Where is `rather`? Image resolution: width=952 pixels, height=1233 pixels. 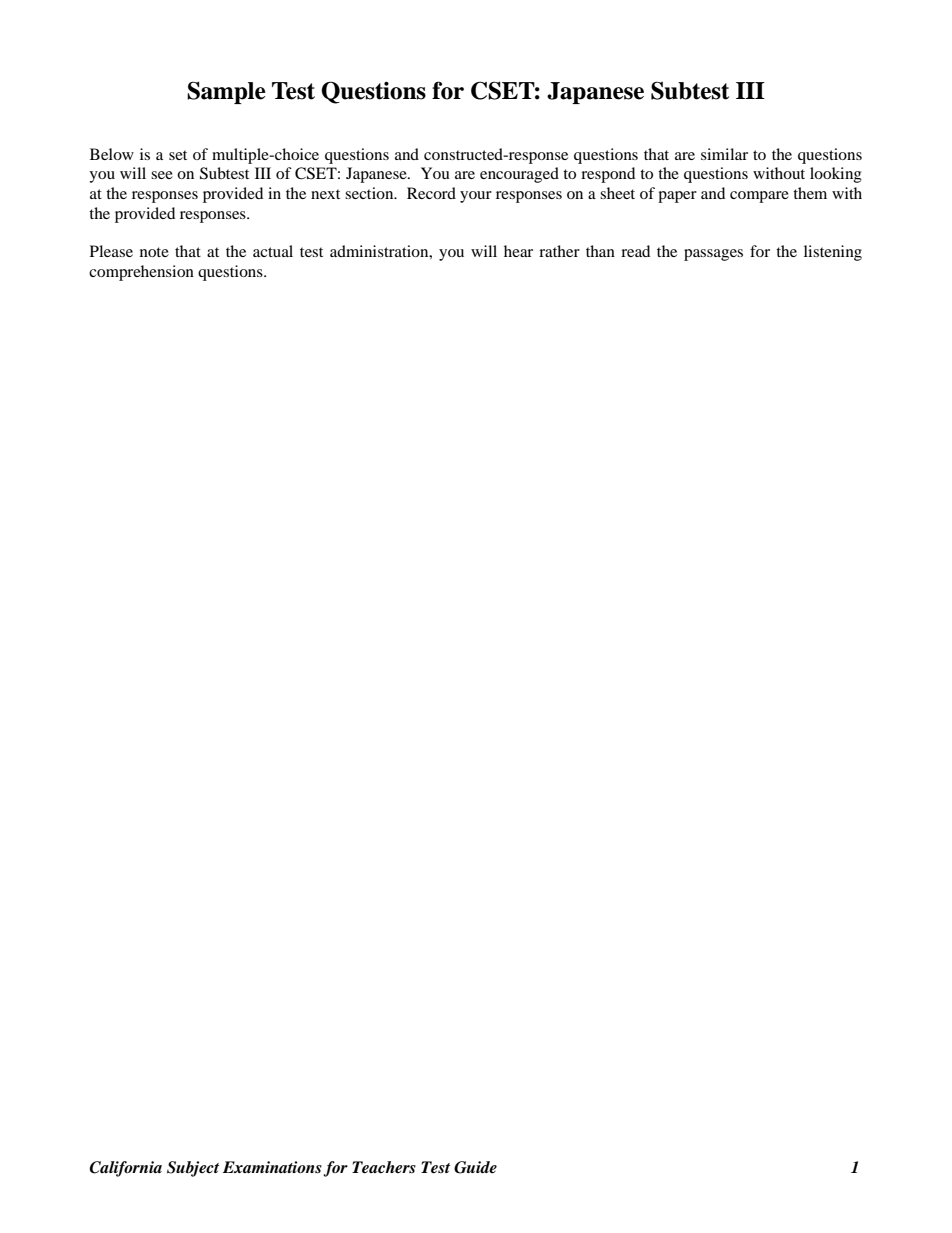
rather is located at coordinates (559, 251).
